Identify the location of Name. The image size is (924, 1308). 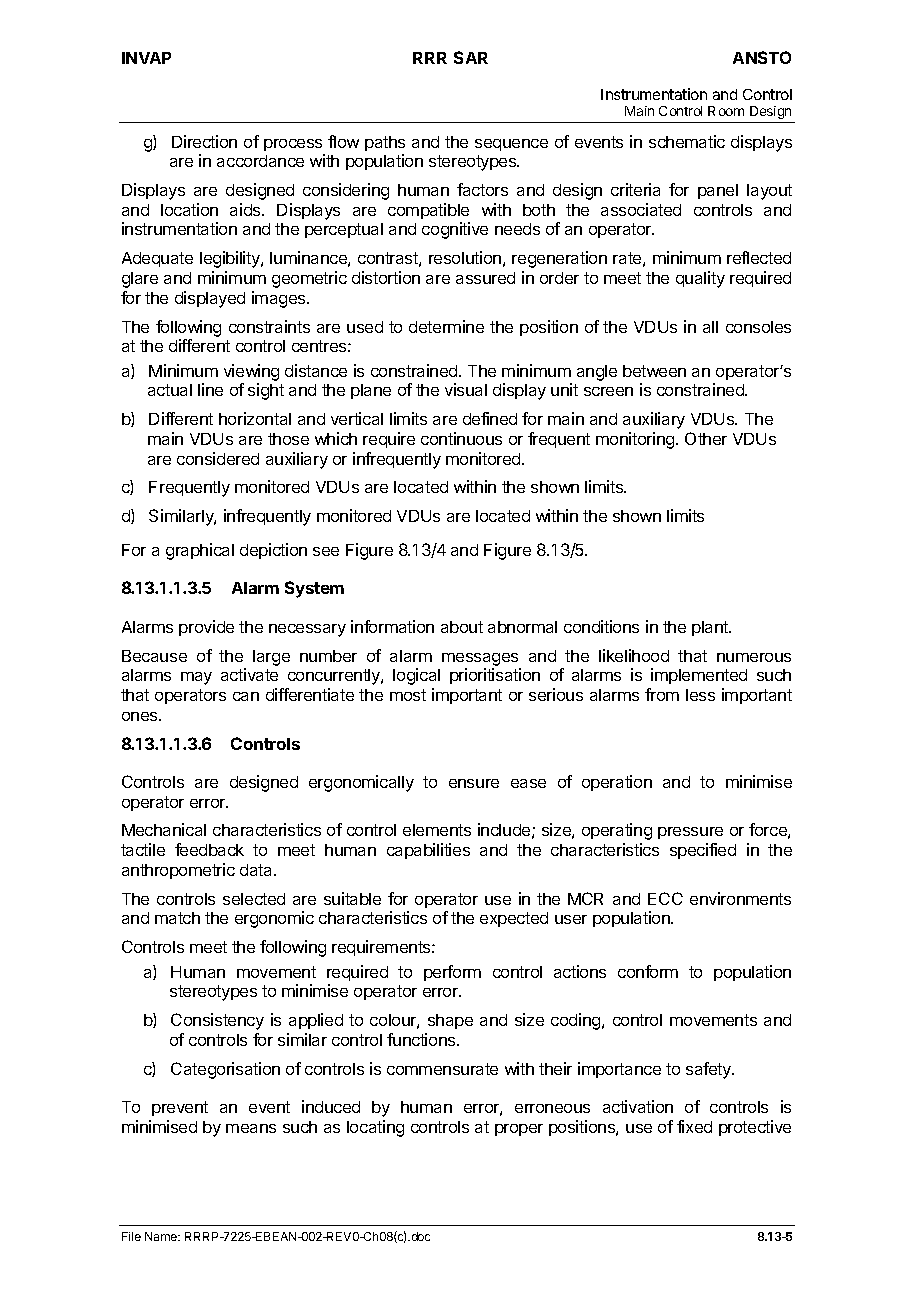
(162, 1236).
